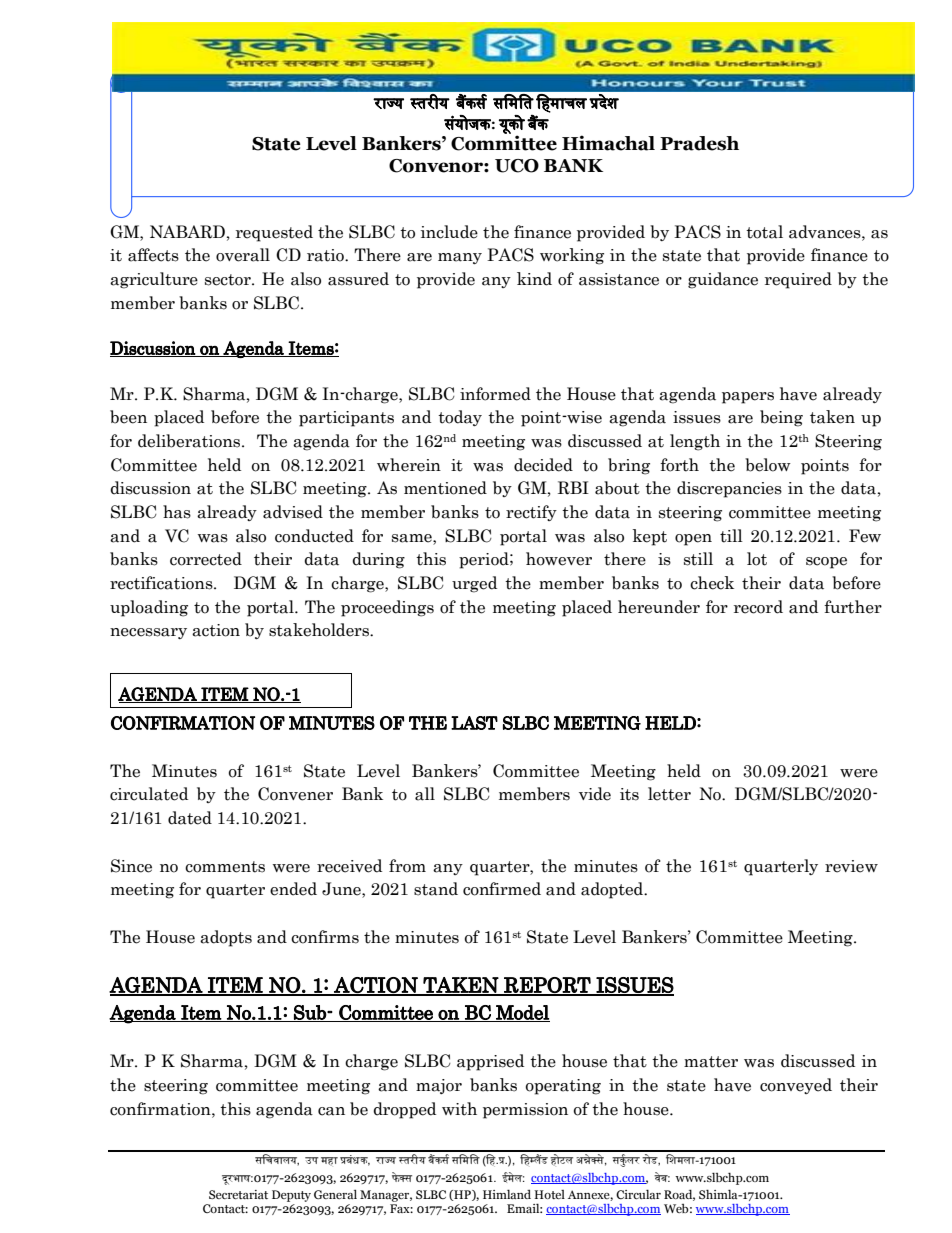  I want to click on total, so click(764, 232).
